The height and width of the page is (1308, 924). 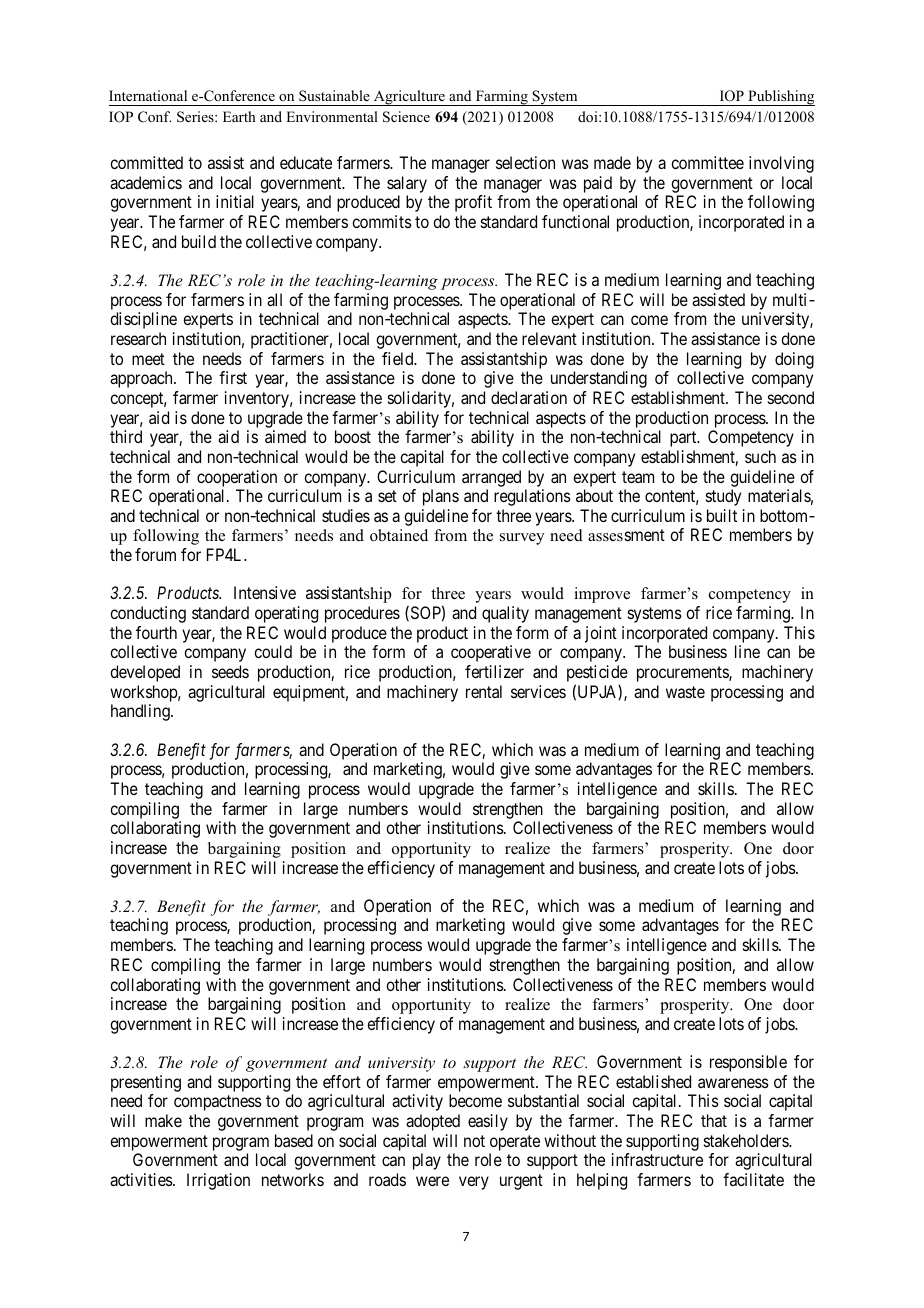 I want to click on study, so click(x=723, y=497).
